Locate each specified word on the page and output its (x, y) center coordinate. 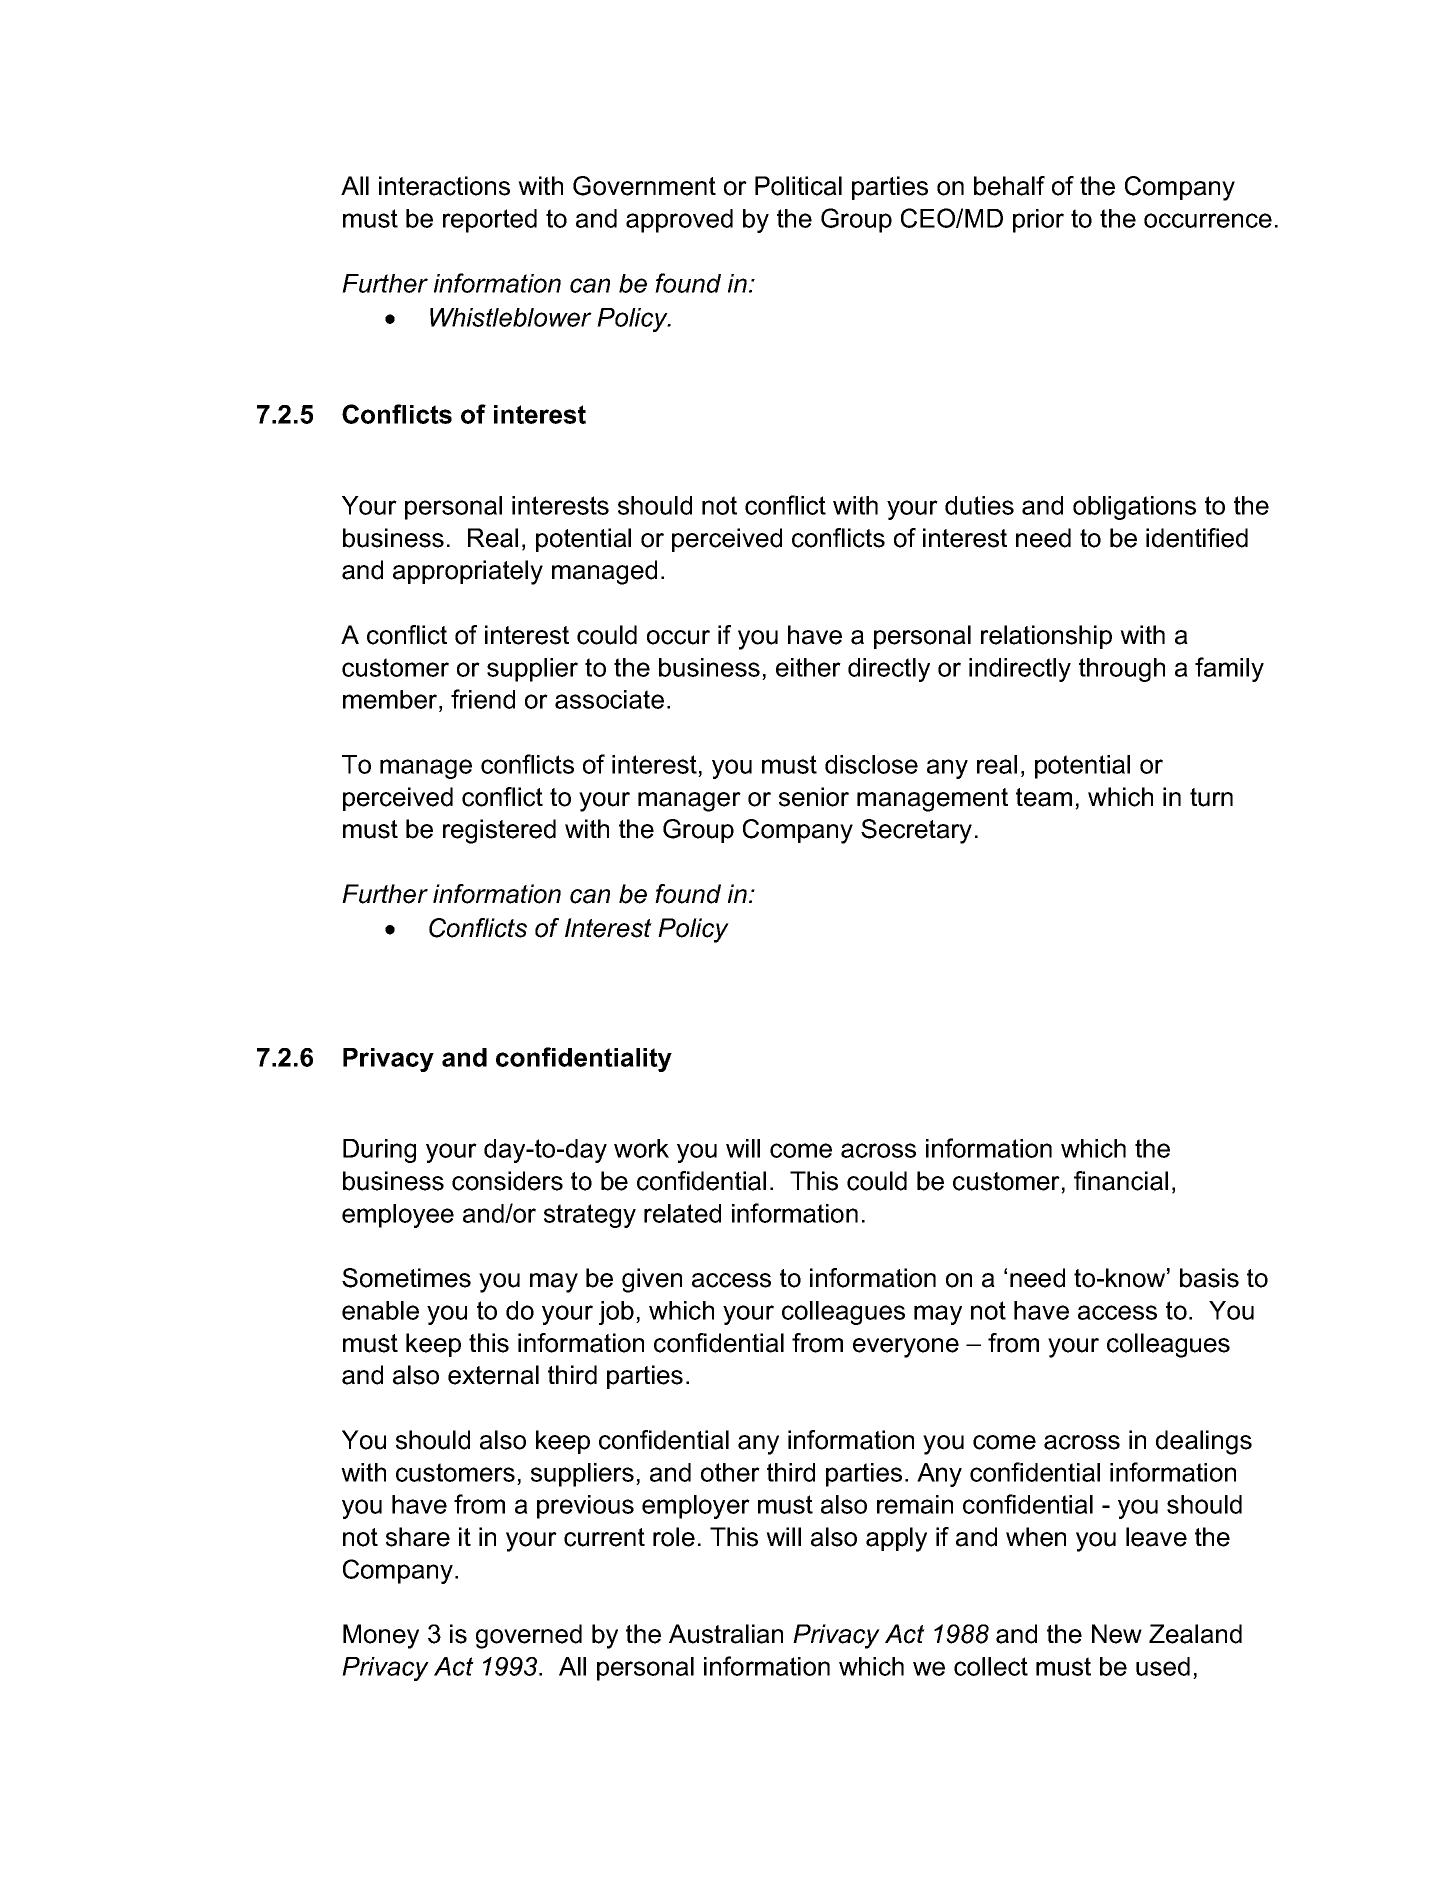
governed (529, 1636)
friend (483, 699)
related (682, 1213)
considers (507, 1181)
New (1117, 1634)
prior (1038, 221)
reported (490, 221)
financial (1121, 1181)
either (808, 667)
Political (798, 186)
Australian (726, 1634)
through (1122, 670)
